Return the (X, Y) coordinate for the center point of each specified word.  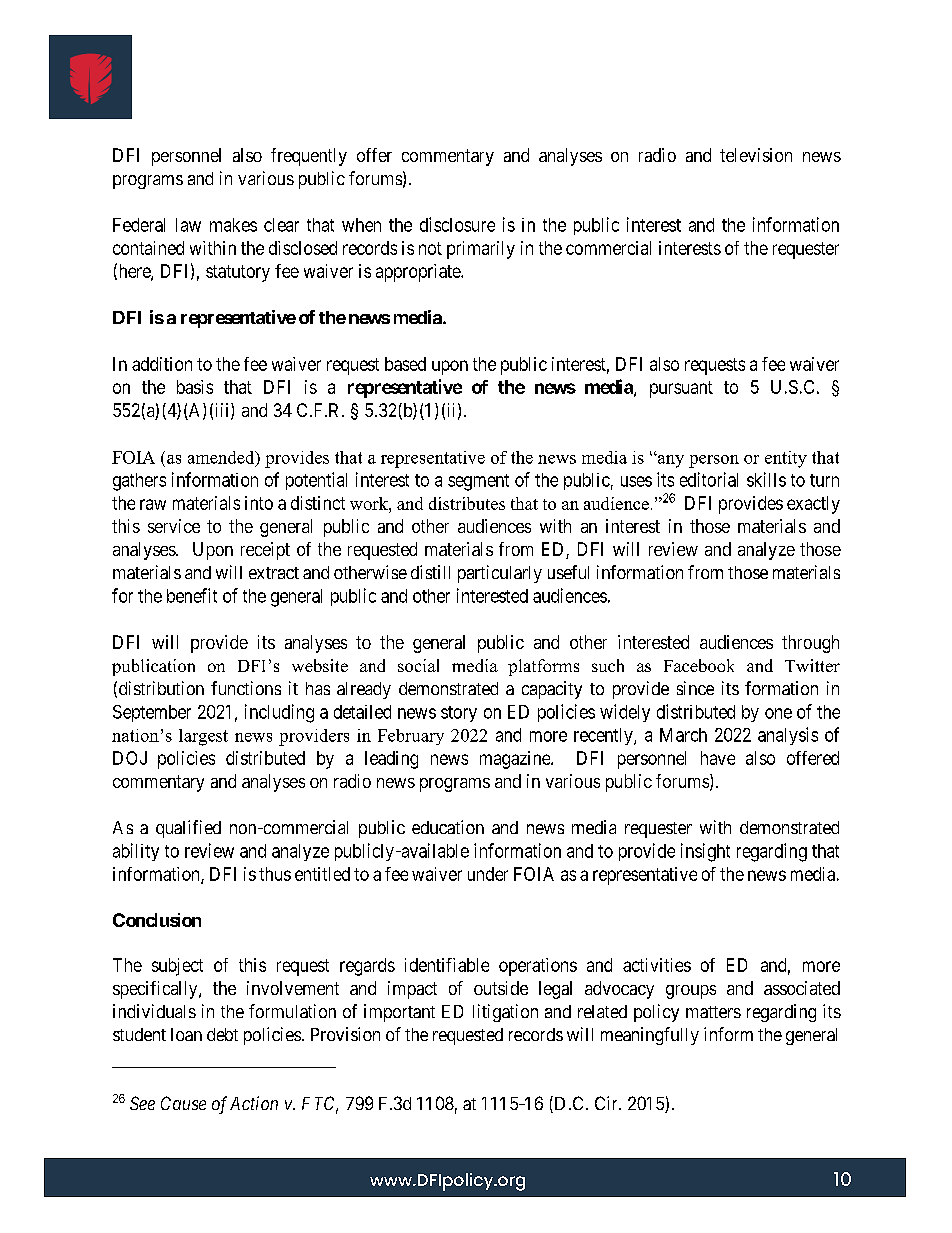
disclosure (457, 224)
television (756, 155)
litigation (505, 1013)
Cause (183, 1103)
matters (713, 1012)
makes (233, 225)
